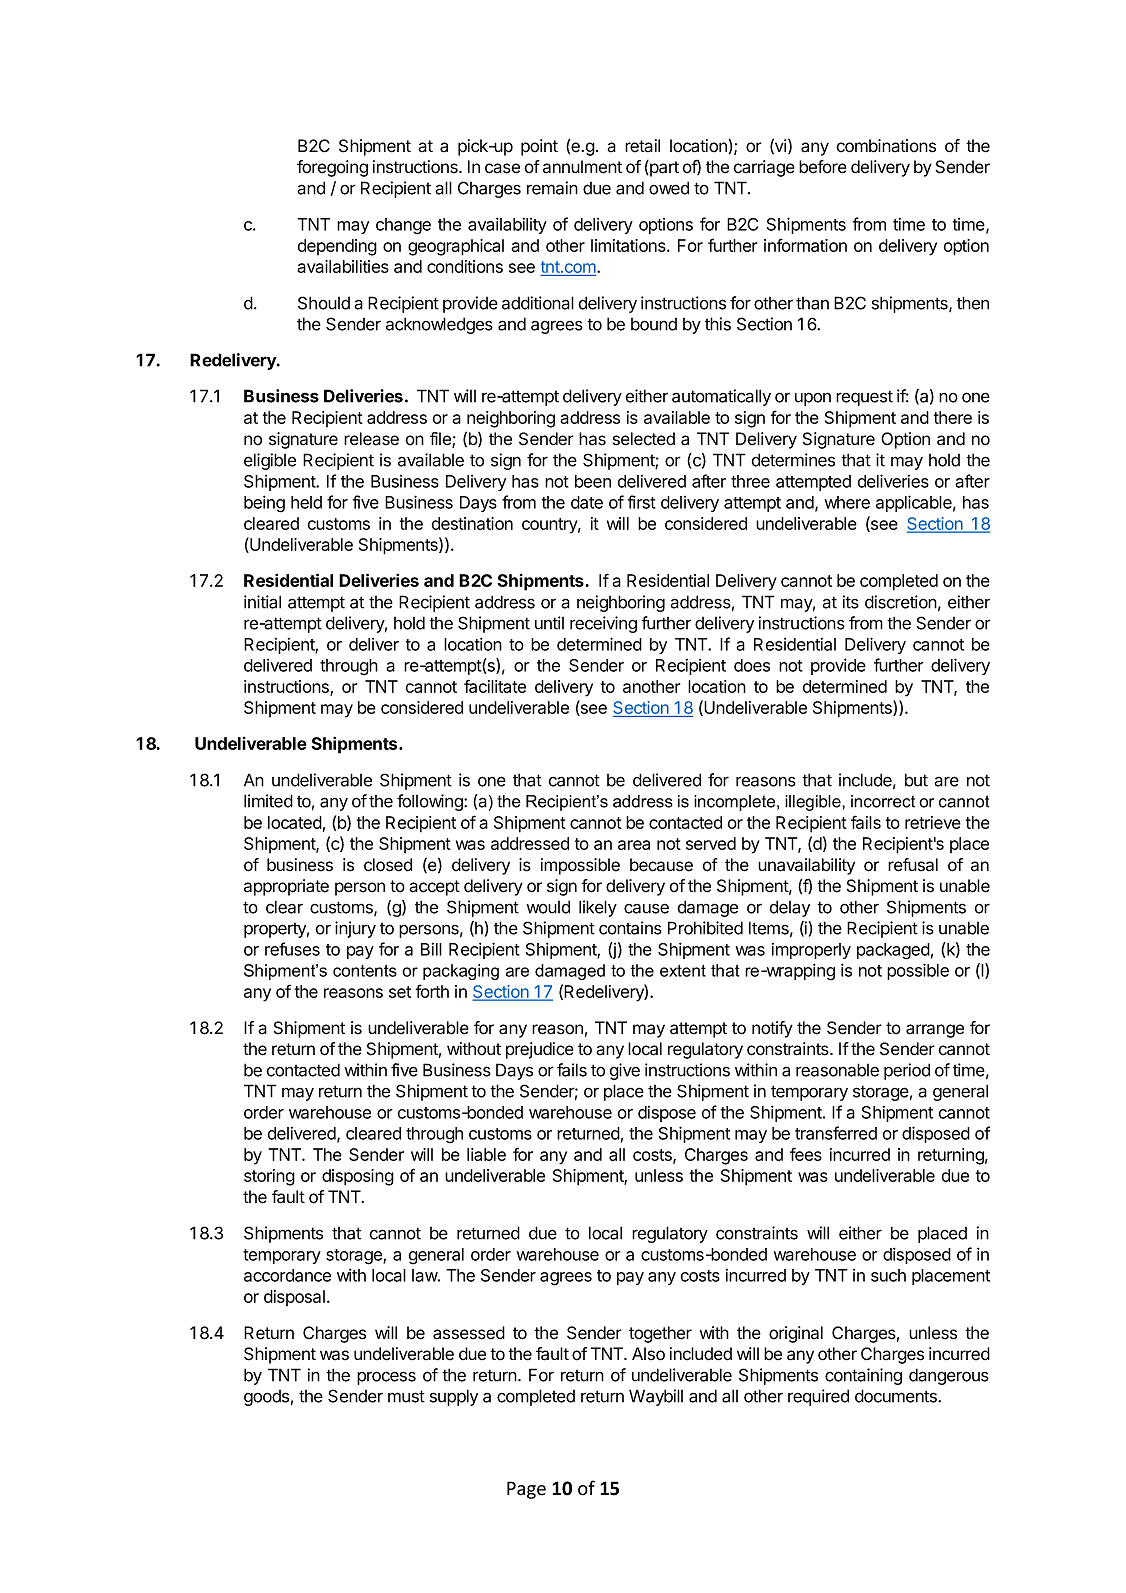  What do you see at coordinates (886, 146) in the screenshot?
I see `combinations` at bounding box center [886, 146].
